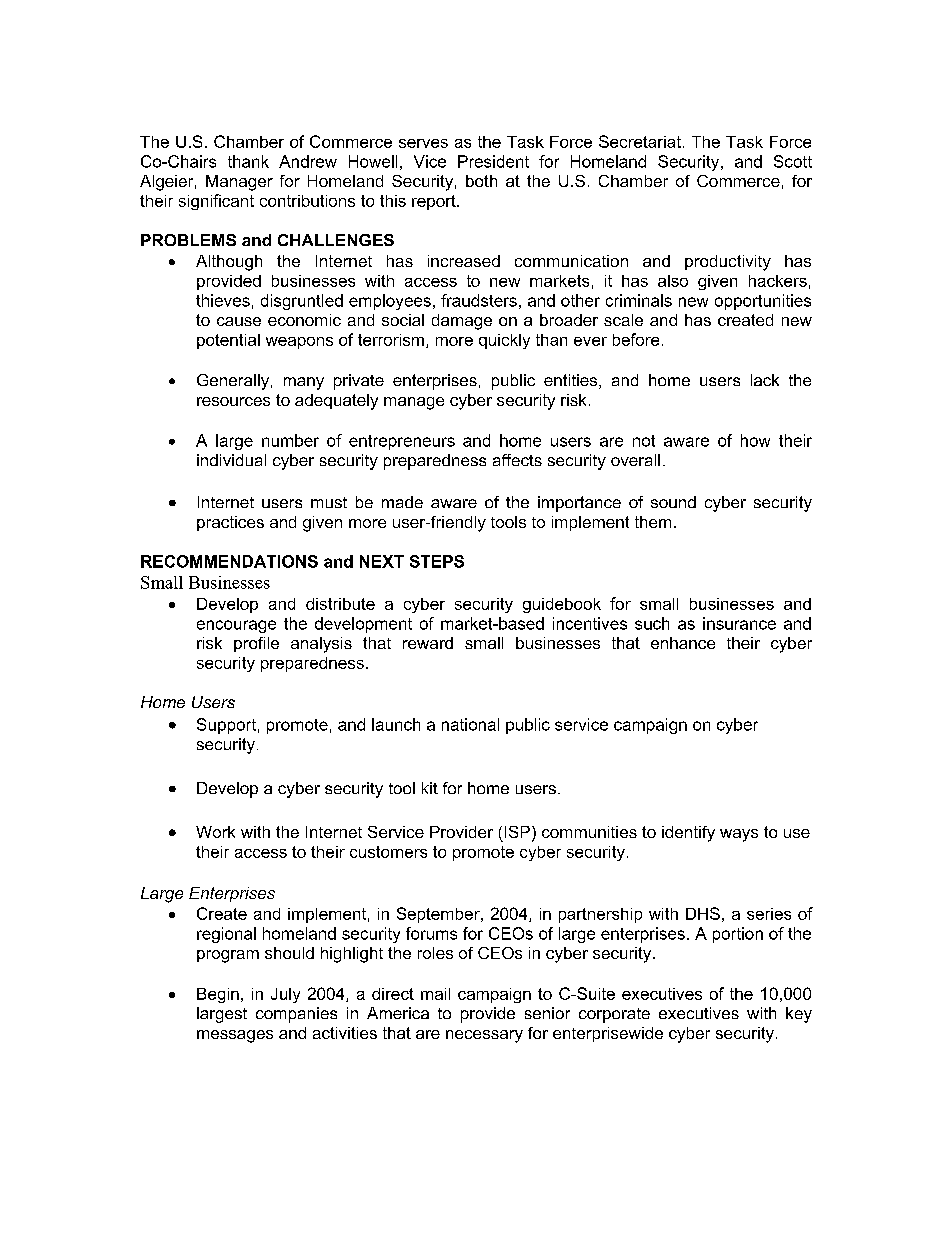  What do you see at coordinates (285, 995) in the screenshot?
I see `July` at bounding box center [285, 995].
